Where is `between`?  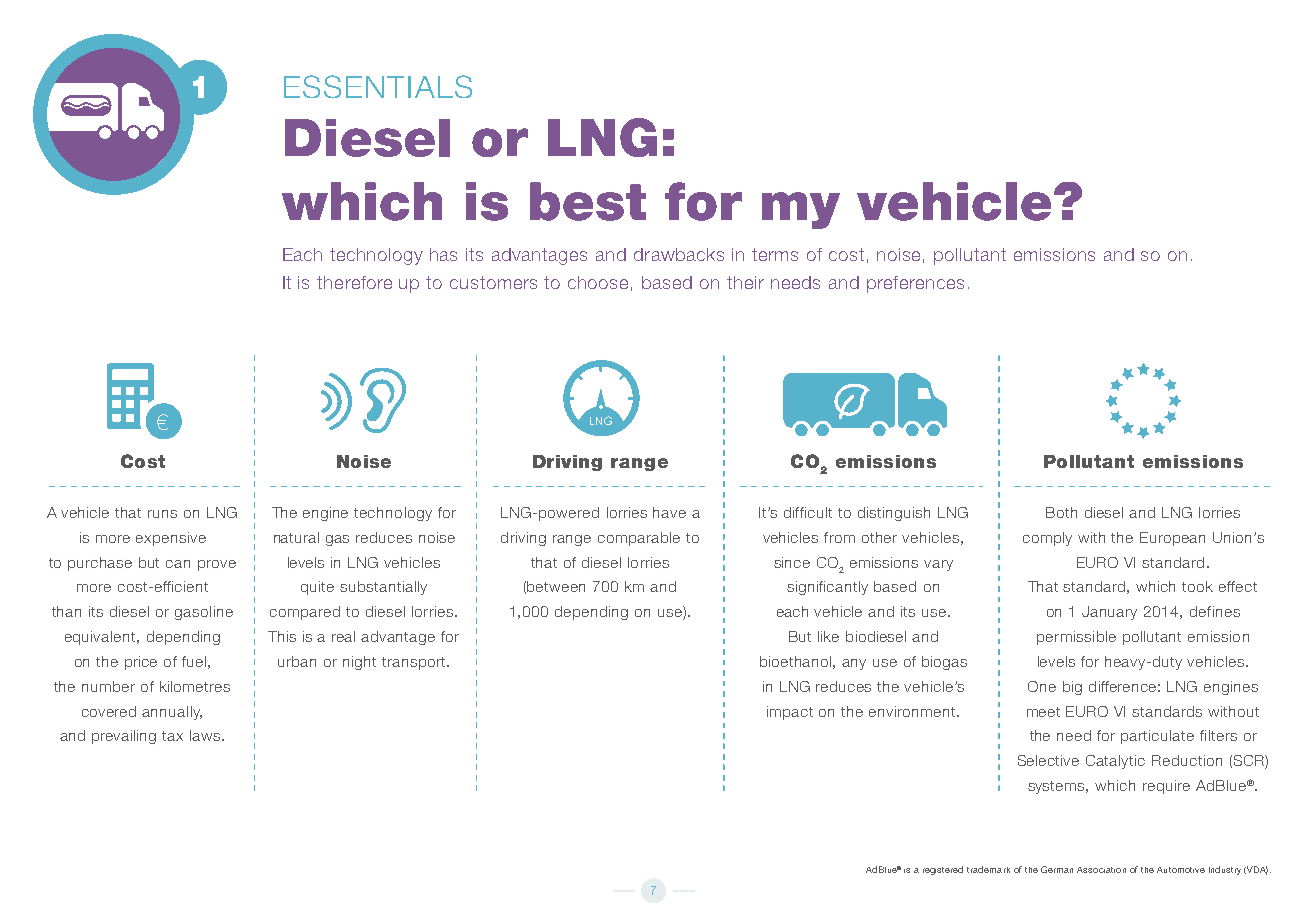
between is located at coordinates (556, 586).
